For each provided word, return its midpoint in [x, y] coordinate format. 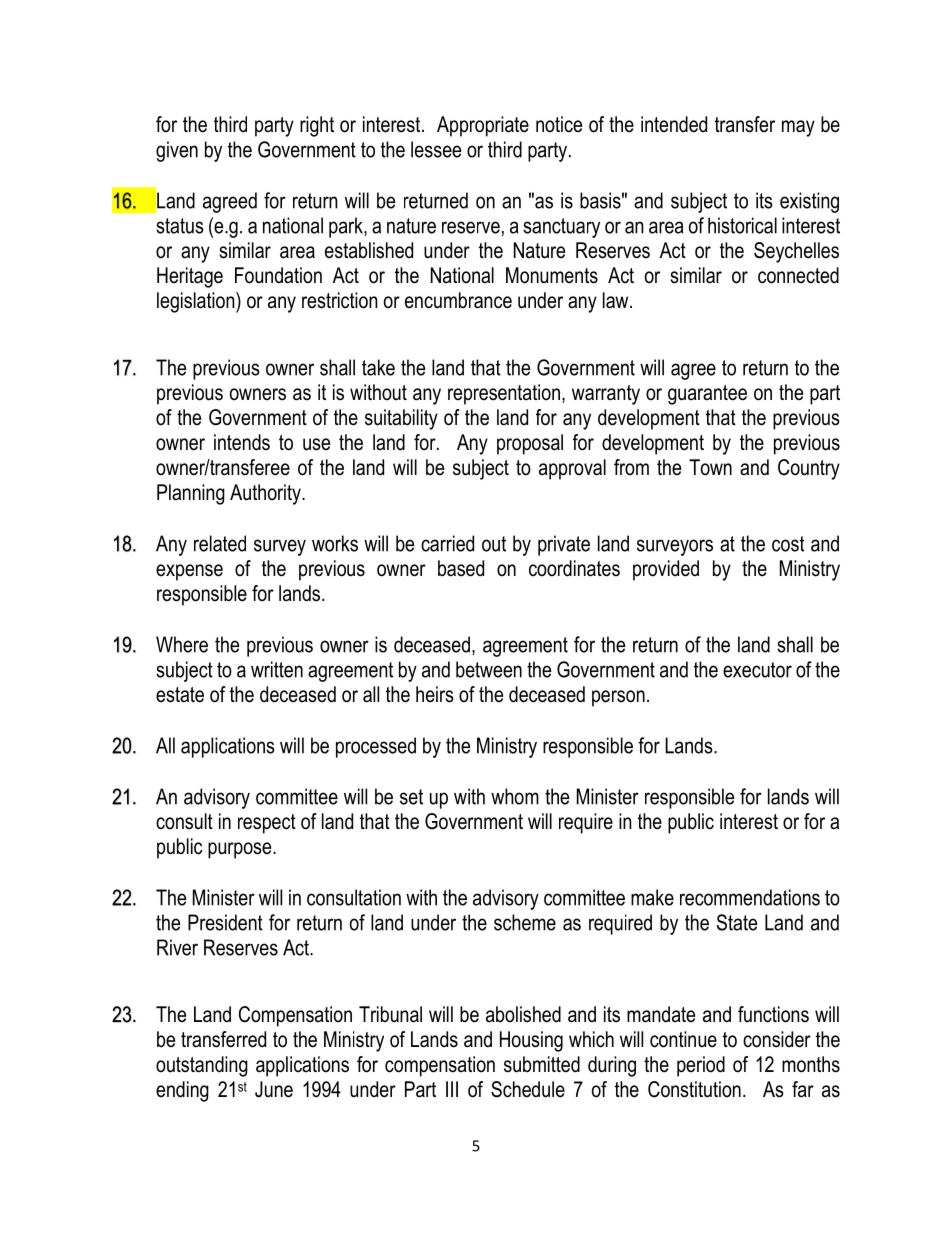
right [317, 126]
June [274, 1089]
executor [757, 670]
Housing [531, 1041]
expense [189, 572]
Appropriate [483, 126]
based [461, 568]
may [798, 128]
